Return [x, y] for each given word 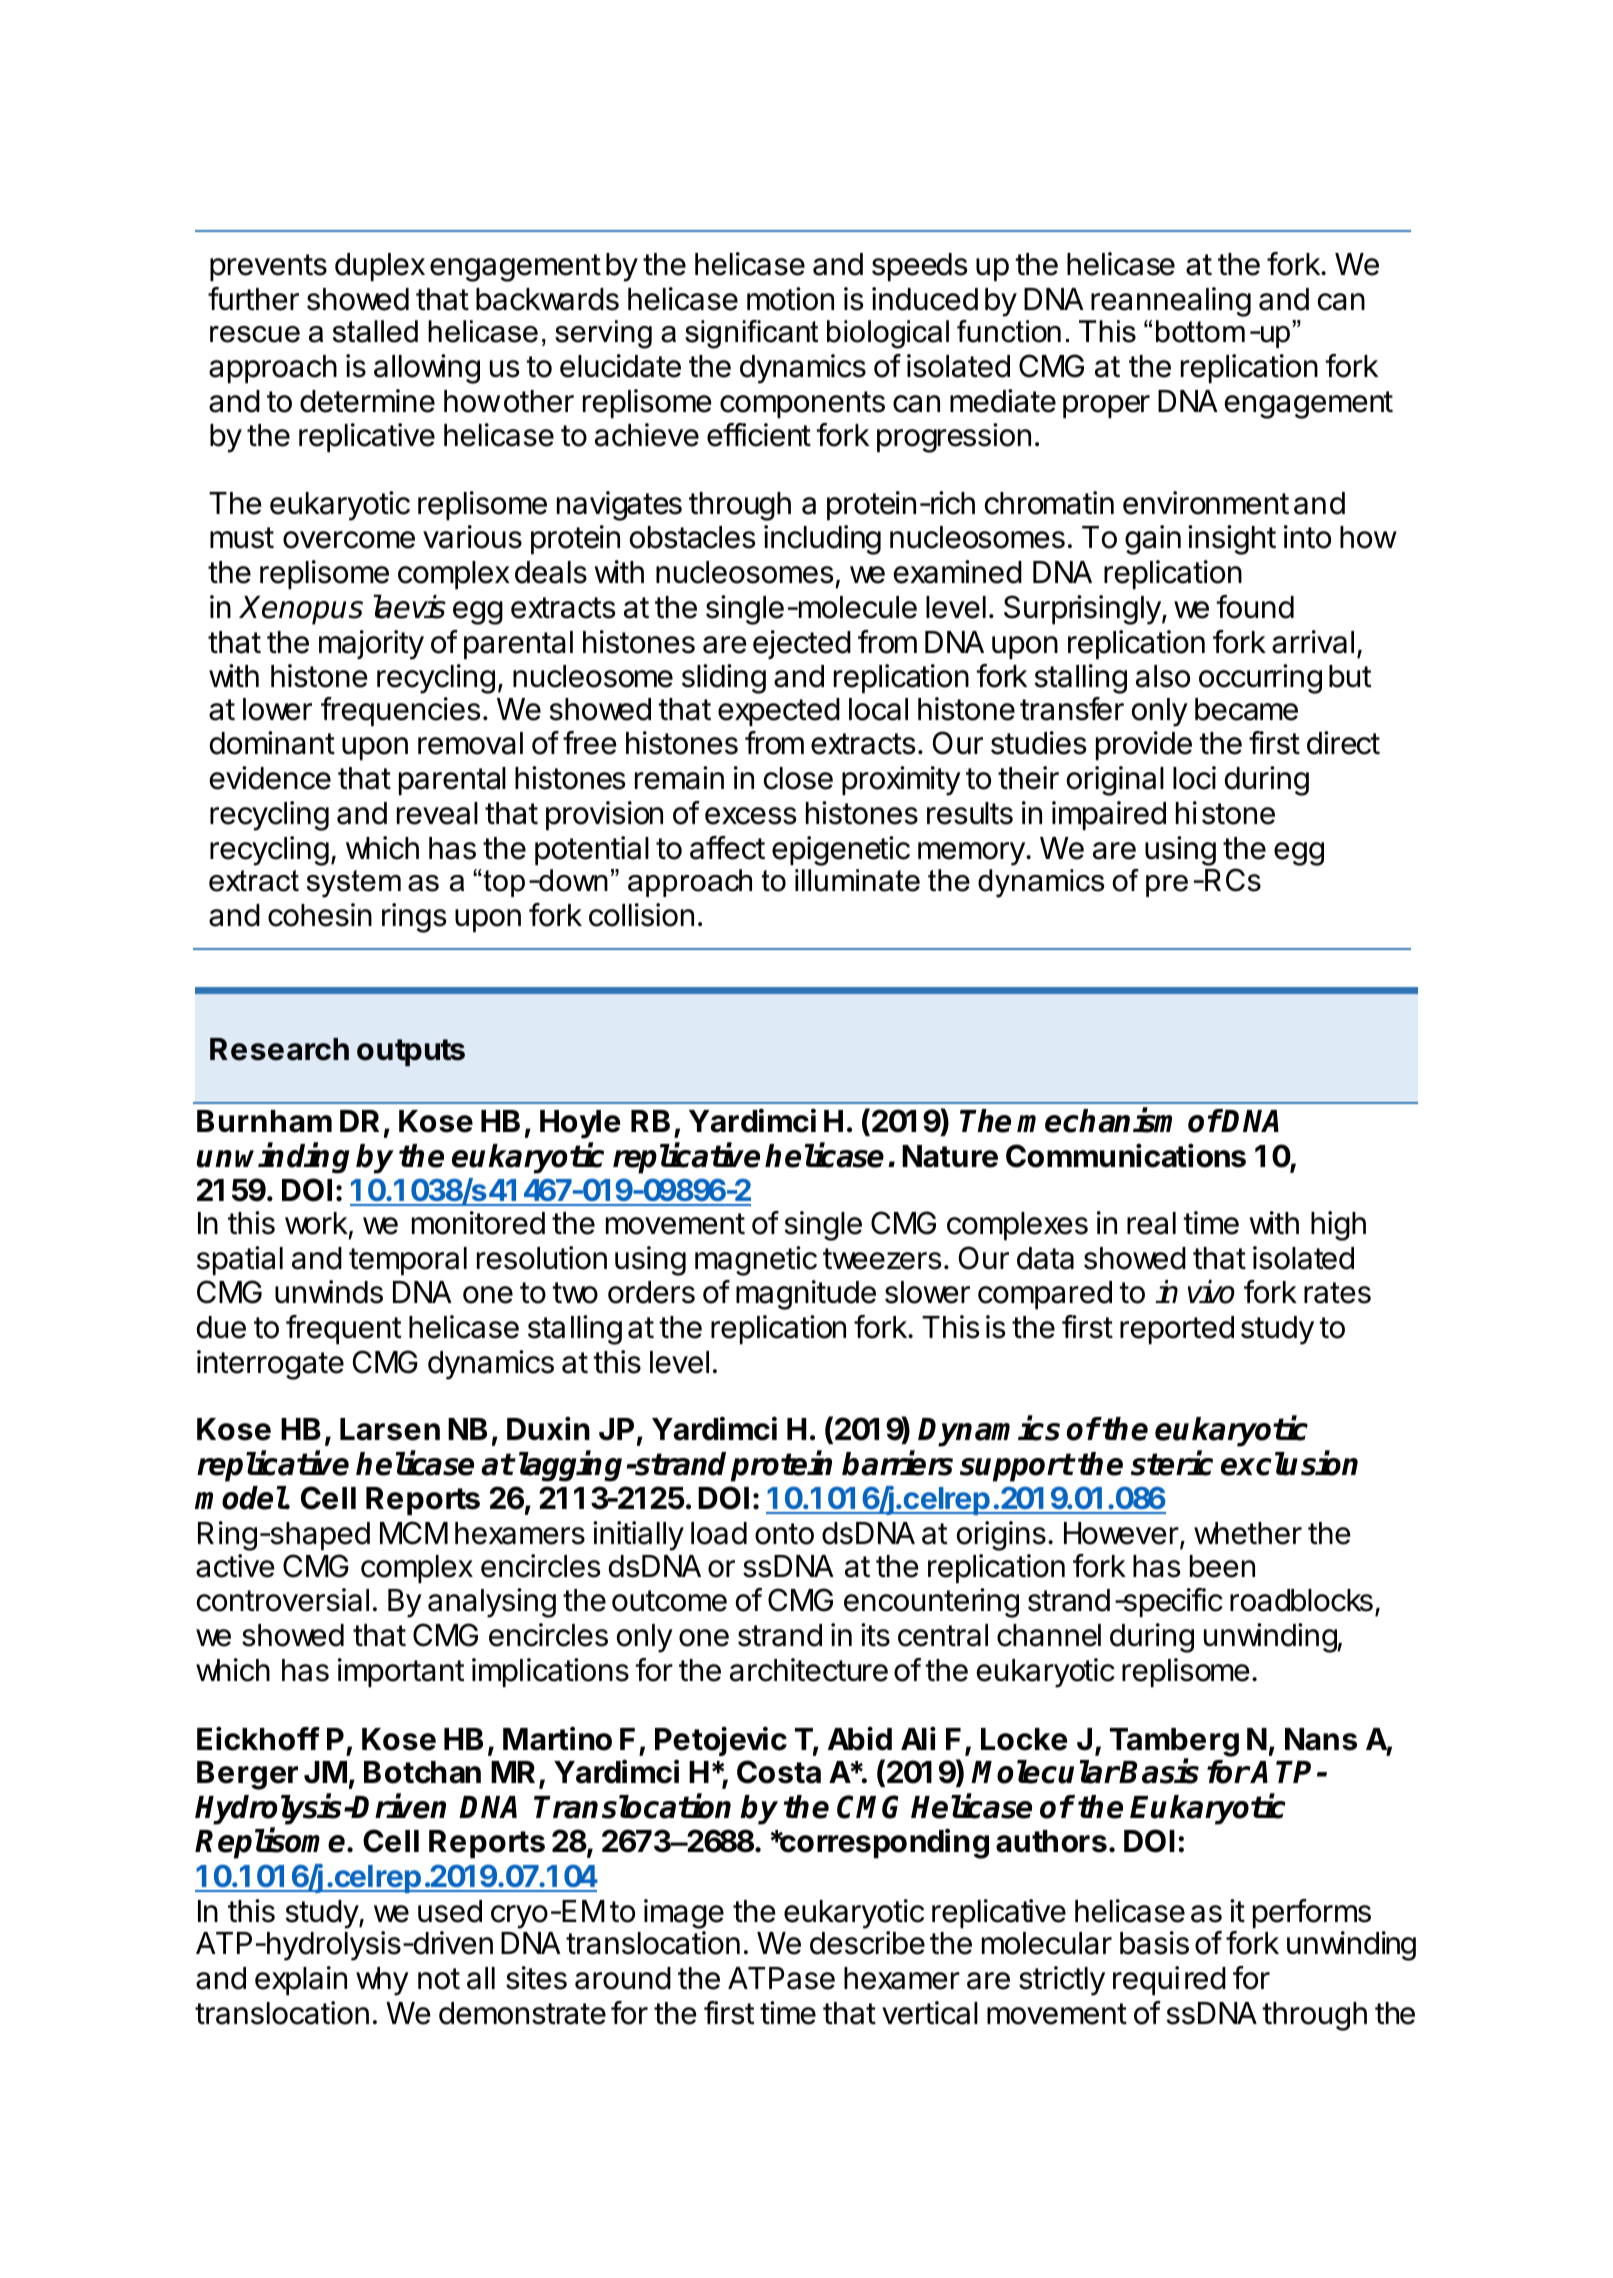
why [382, 1981]
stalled [375, 331]
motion [790, 299]
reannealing [1171, 302]
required [1169, 1980]
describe [867, 1943]
